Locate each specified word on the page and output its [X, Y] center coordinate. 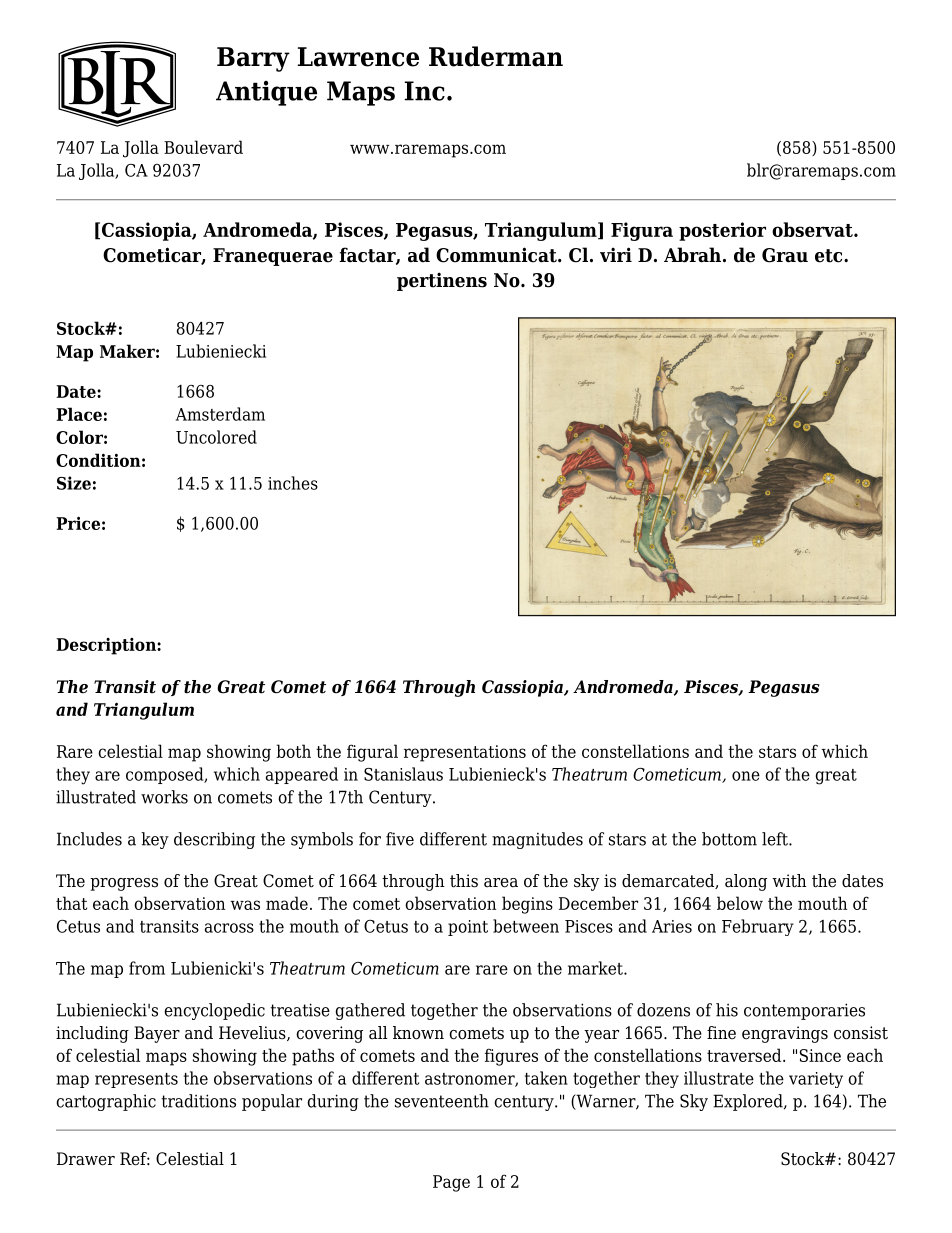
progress [124, 884]
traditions [198, 1101]
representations [465, 753]
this [464, 881]
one [746, 776]
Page [451, 1183]
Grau [785, 255]
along [746, 882]
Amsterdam [220, 414]
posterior [722, 231]
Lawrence [358, 57]
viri [616, 254]
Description [107, 646]
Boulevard [203, 147]
